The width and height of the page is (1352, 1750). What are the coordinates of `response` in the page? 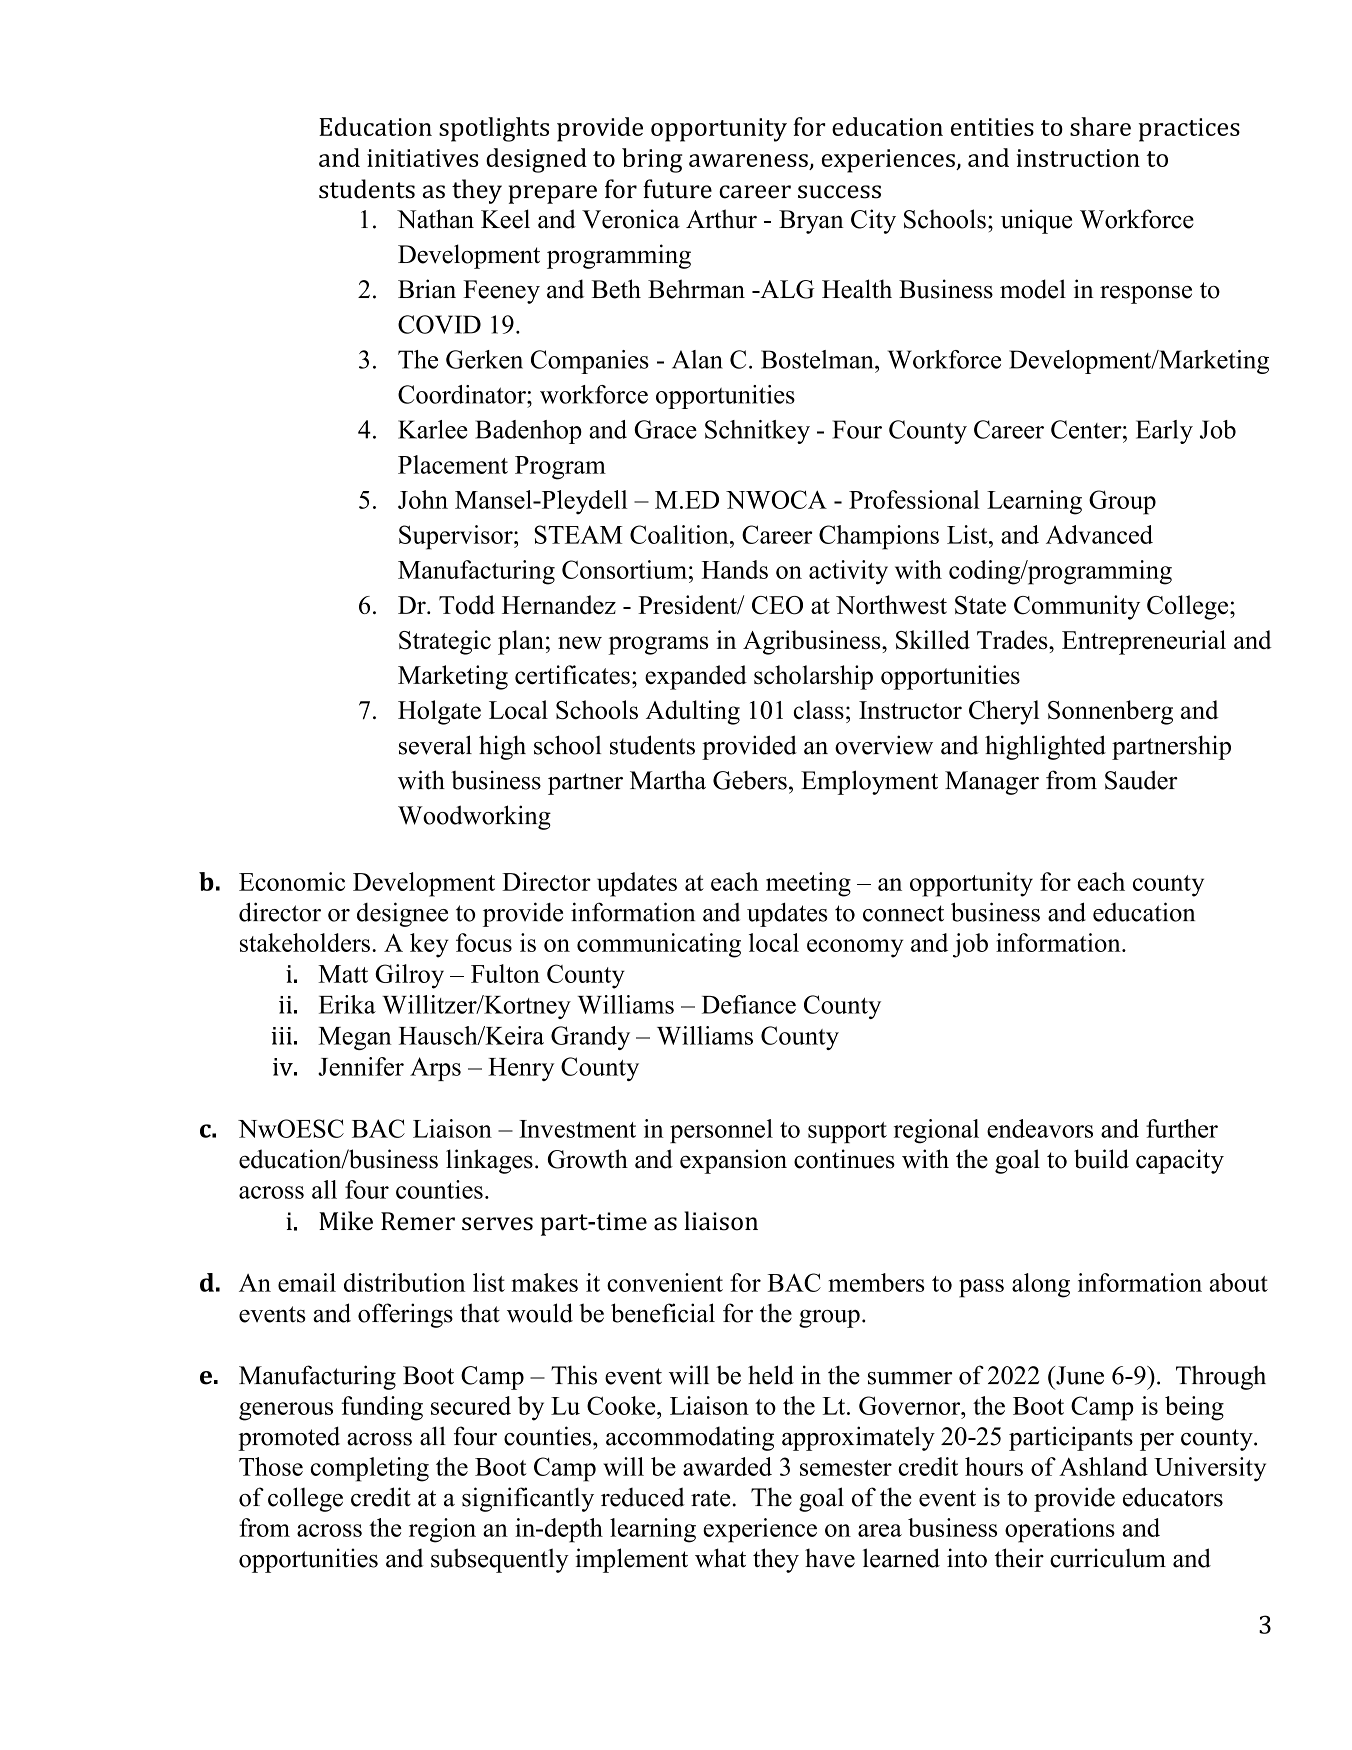 It's located at (1146, 295).
